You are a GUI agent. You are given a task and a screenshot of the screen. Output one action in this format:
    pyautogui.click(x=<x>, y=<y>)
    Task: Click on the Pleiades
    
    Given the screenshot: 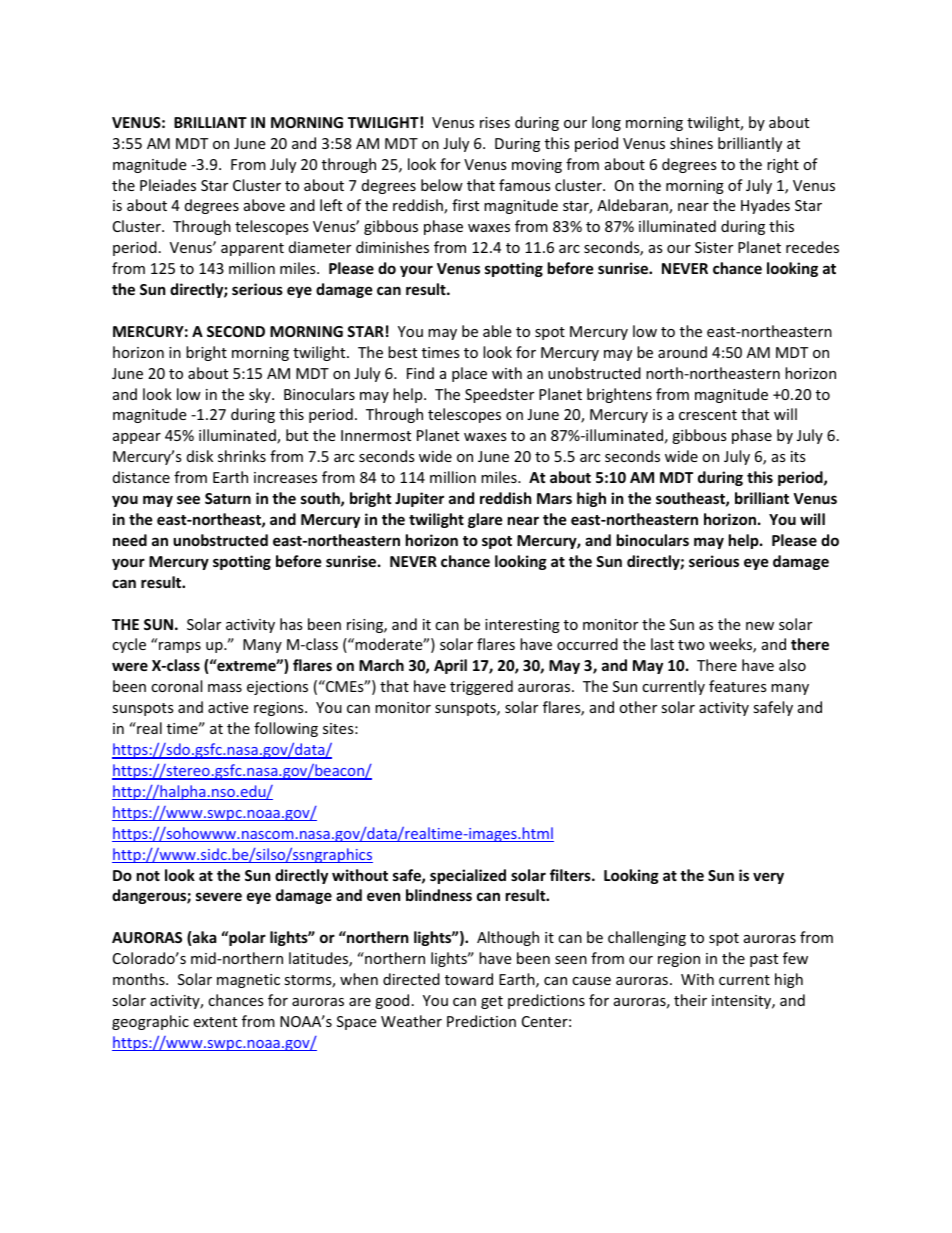 What is the action you would take?
    pyautogui.click(x=168, y=185)
